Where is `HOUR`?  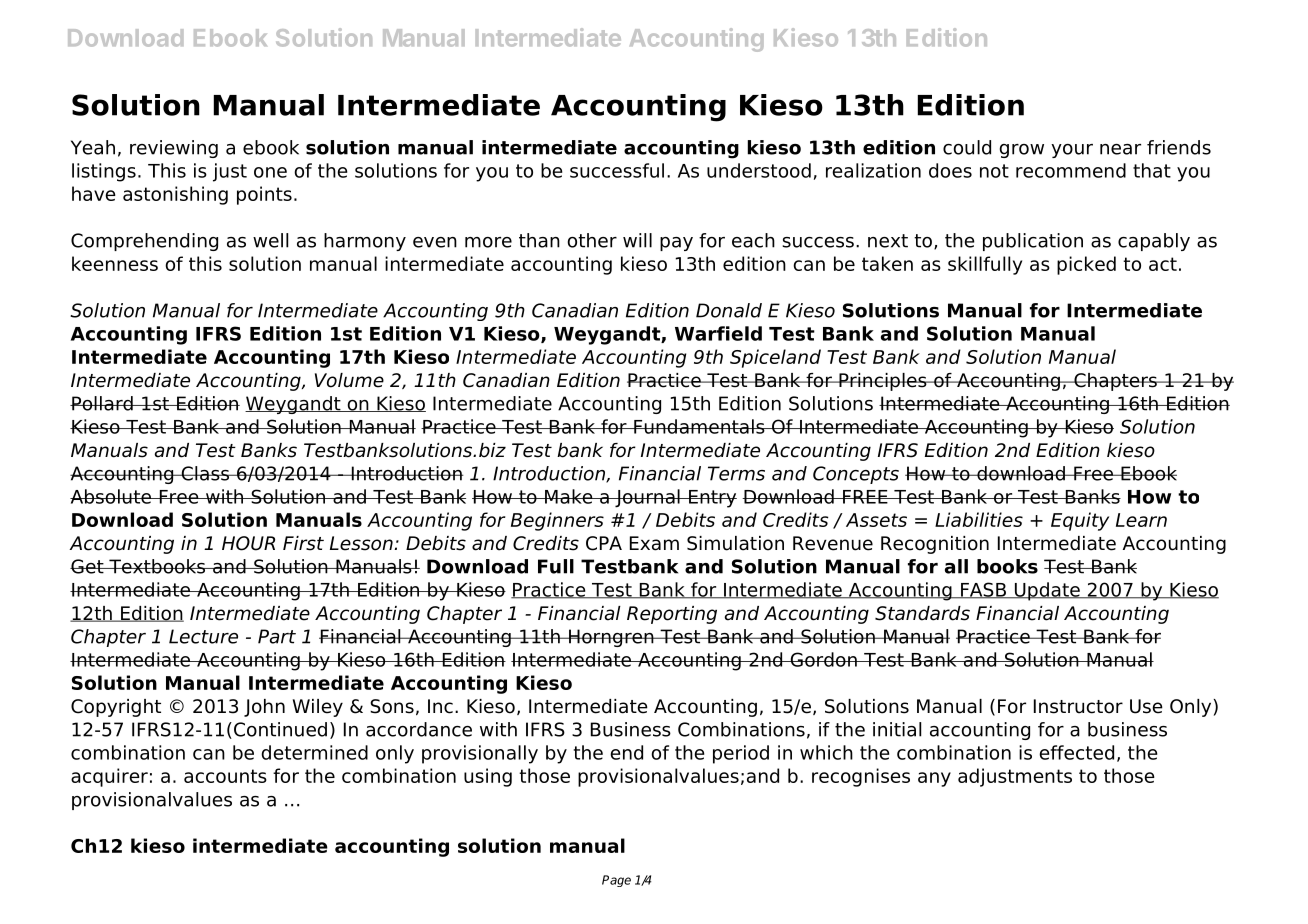
HOUR is located at coordinates (248, 543).
